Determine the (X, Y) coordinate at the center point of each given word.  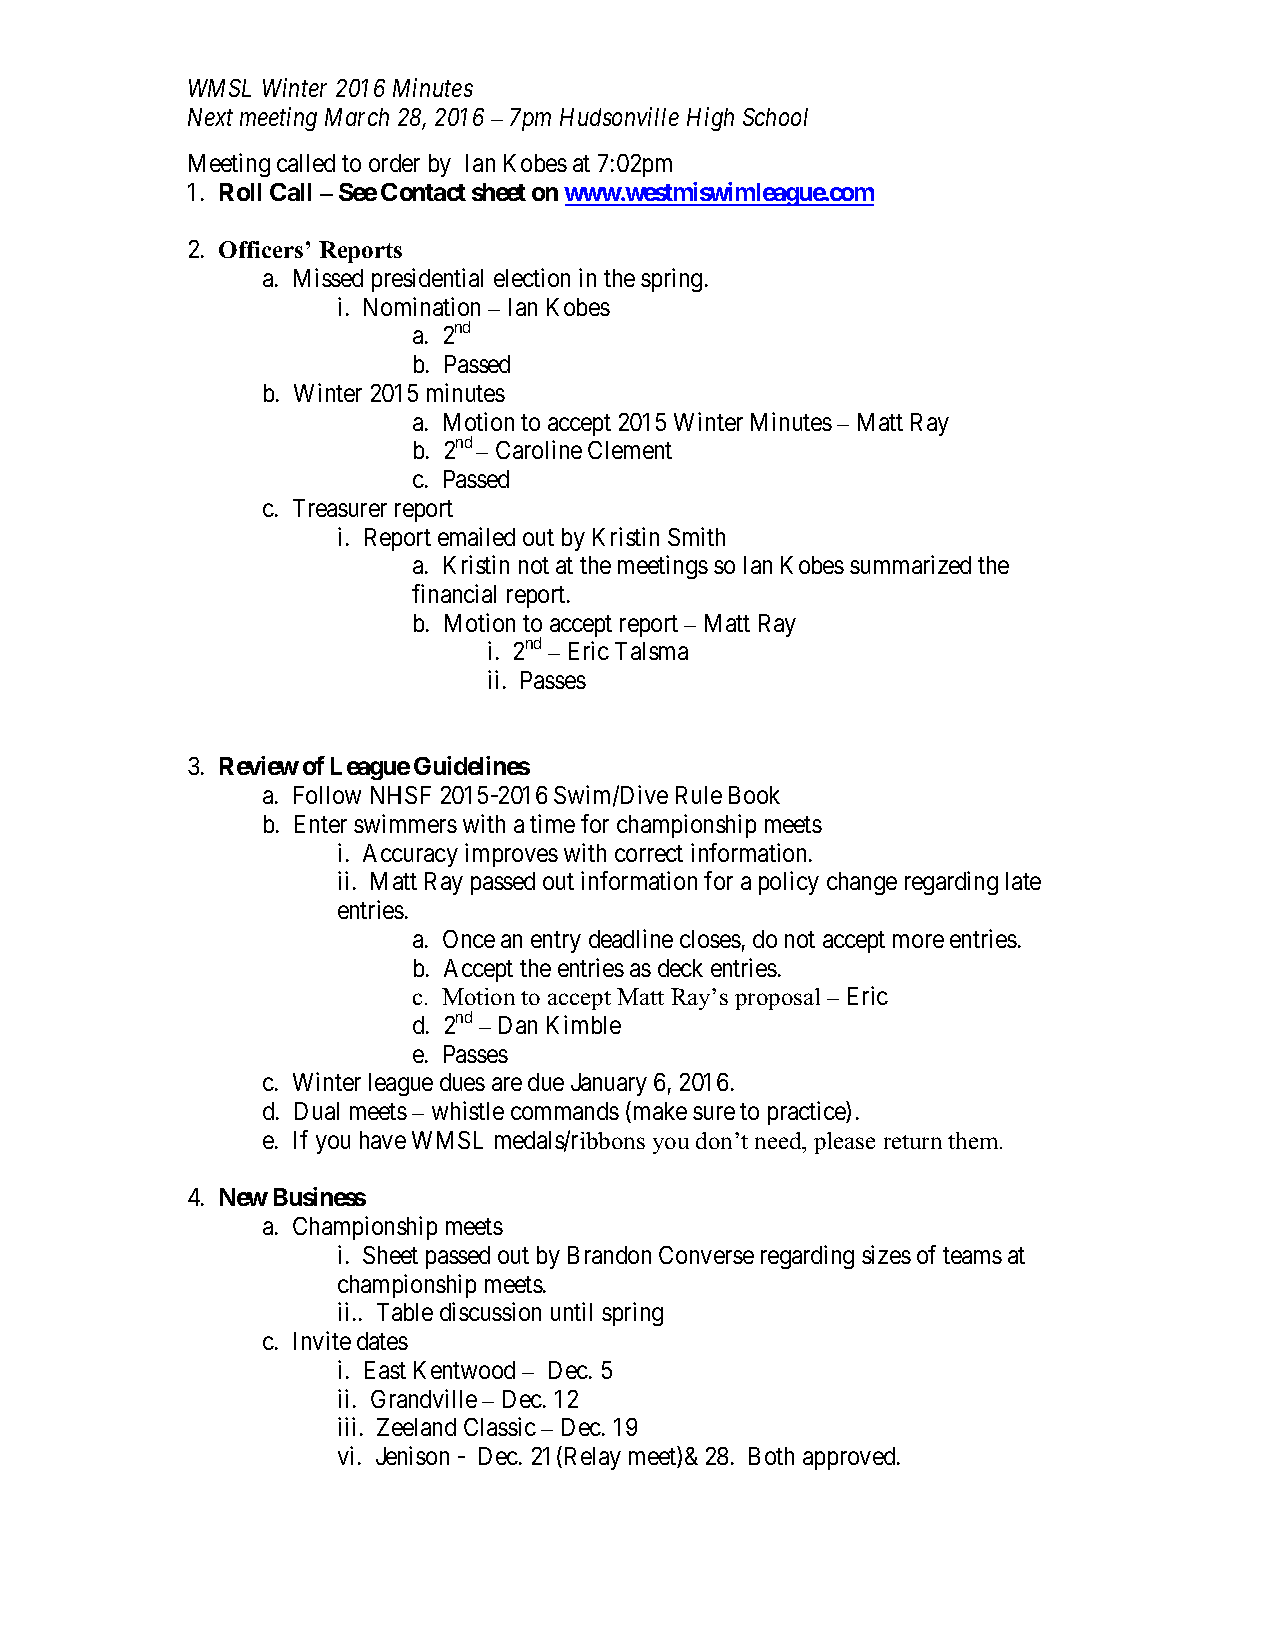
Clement (630, 450)
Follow (327, 795)
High (710, 119)
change (862, 883)
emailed (476, 536)
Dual (317, 1111)
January (609, 1084)
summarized (910, 564)
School (775, 117)
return (913, 1142)
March (357, 117)
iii (346, 1426)
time (552, 823)
